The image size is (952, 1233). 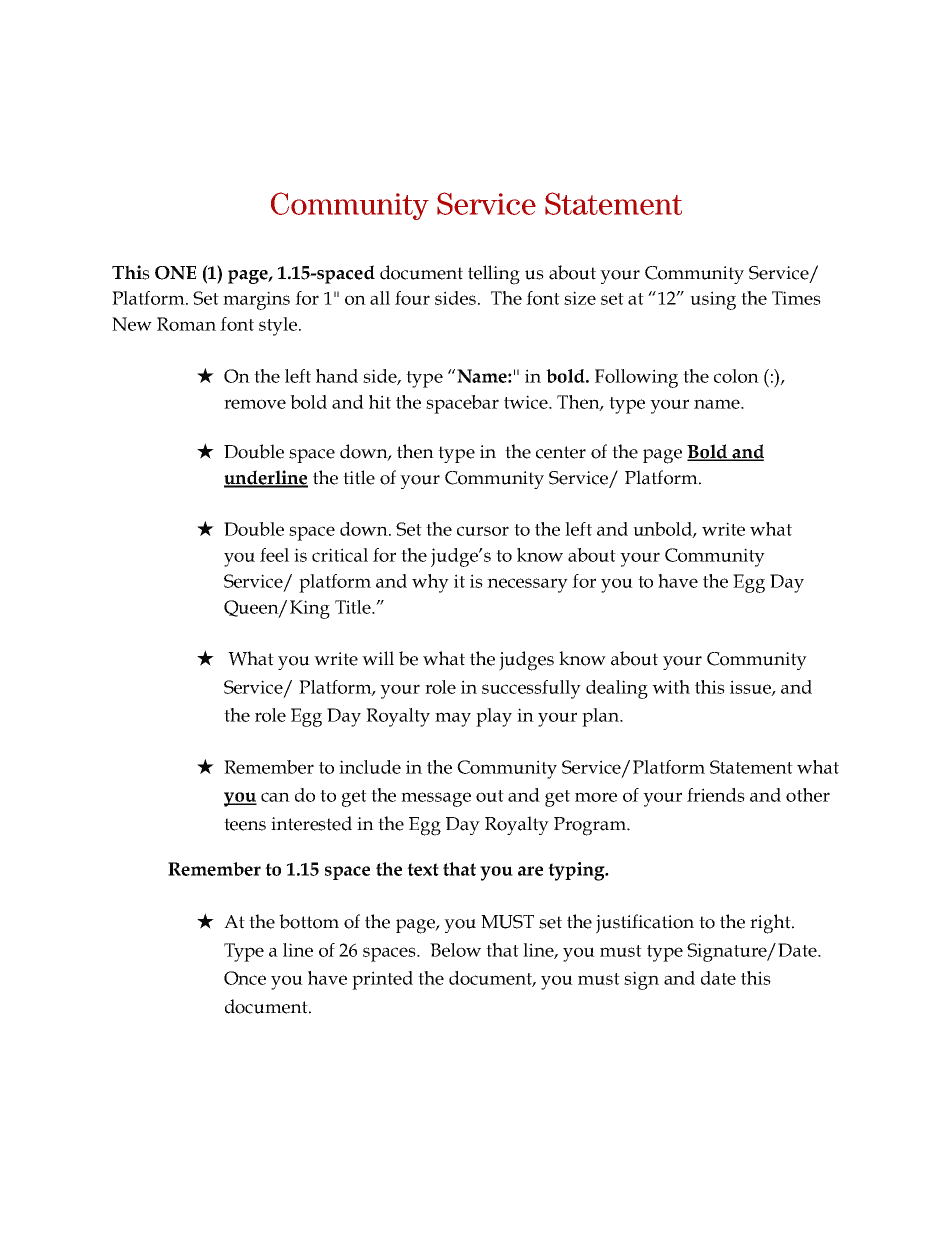 I want to click on using, so click(x=713, y=300).
